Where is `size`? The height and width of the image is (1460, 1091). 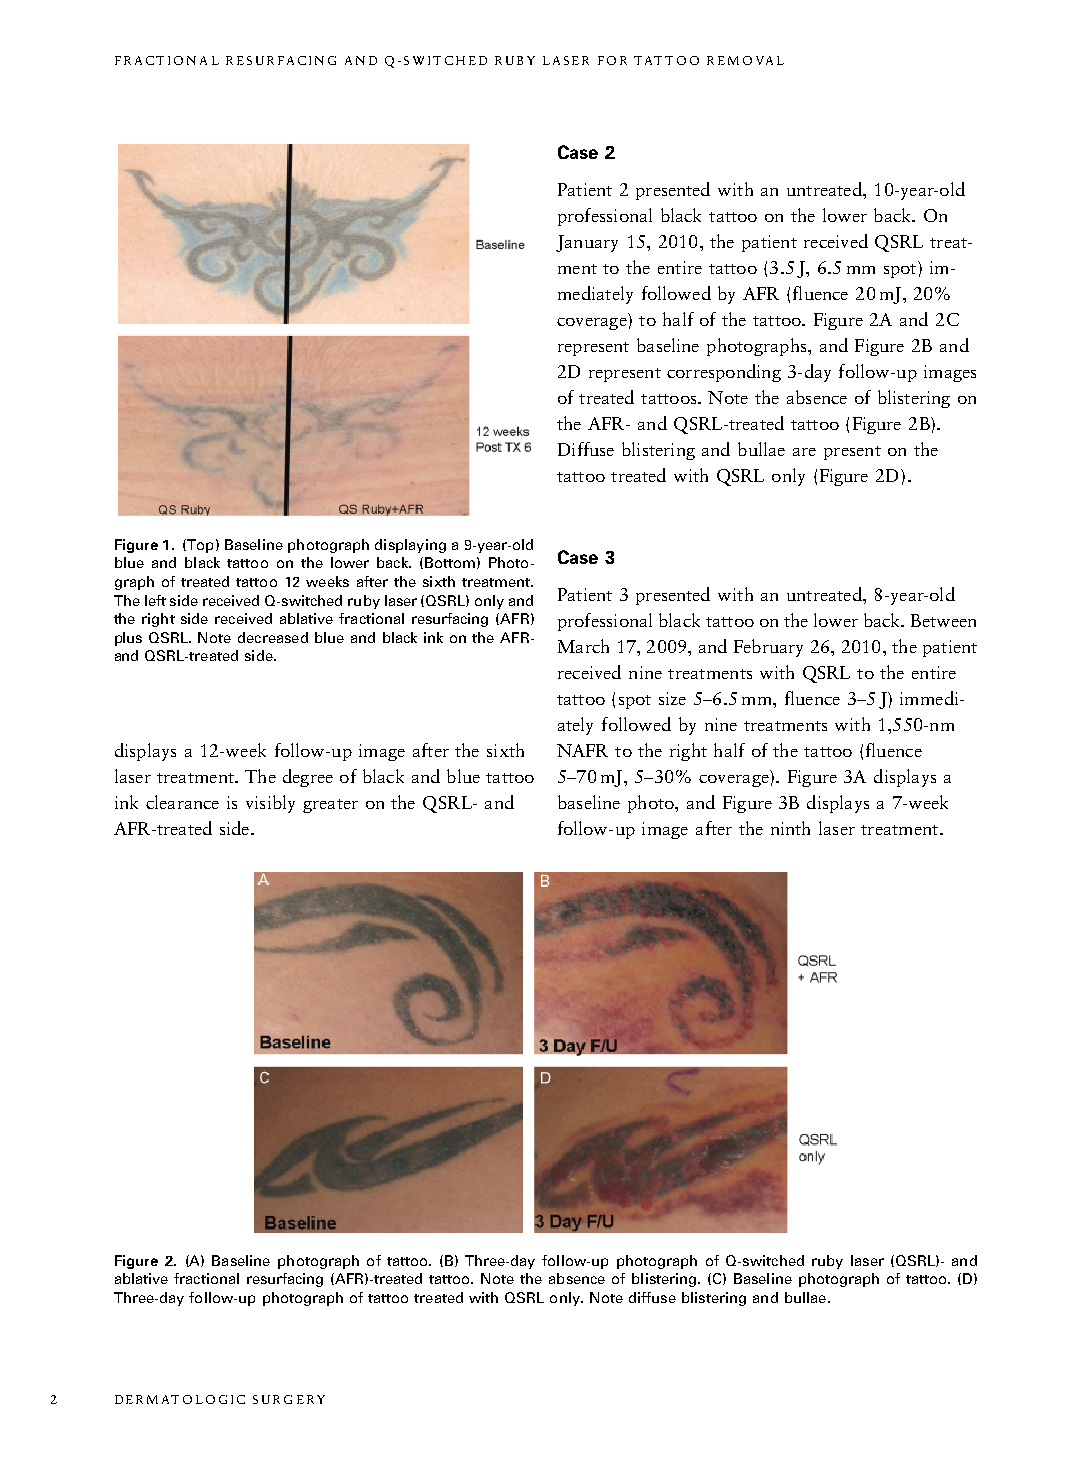
size is located at coordinates (672, 698).
